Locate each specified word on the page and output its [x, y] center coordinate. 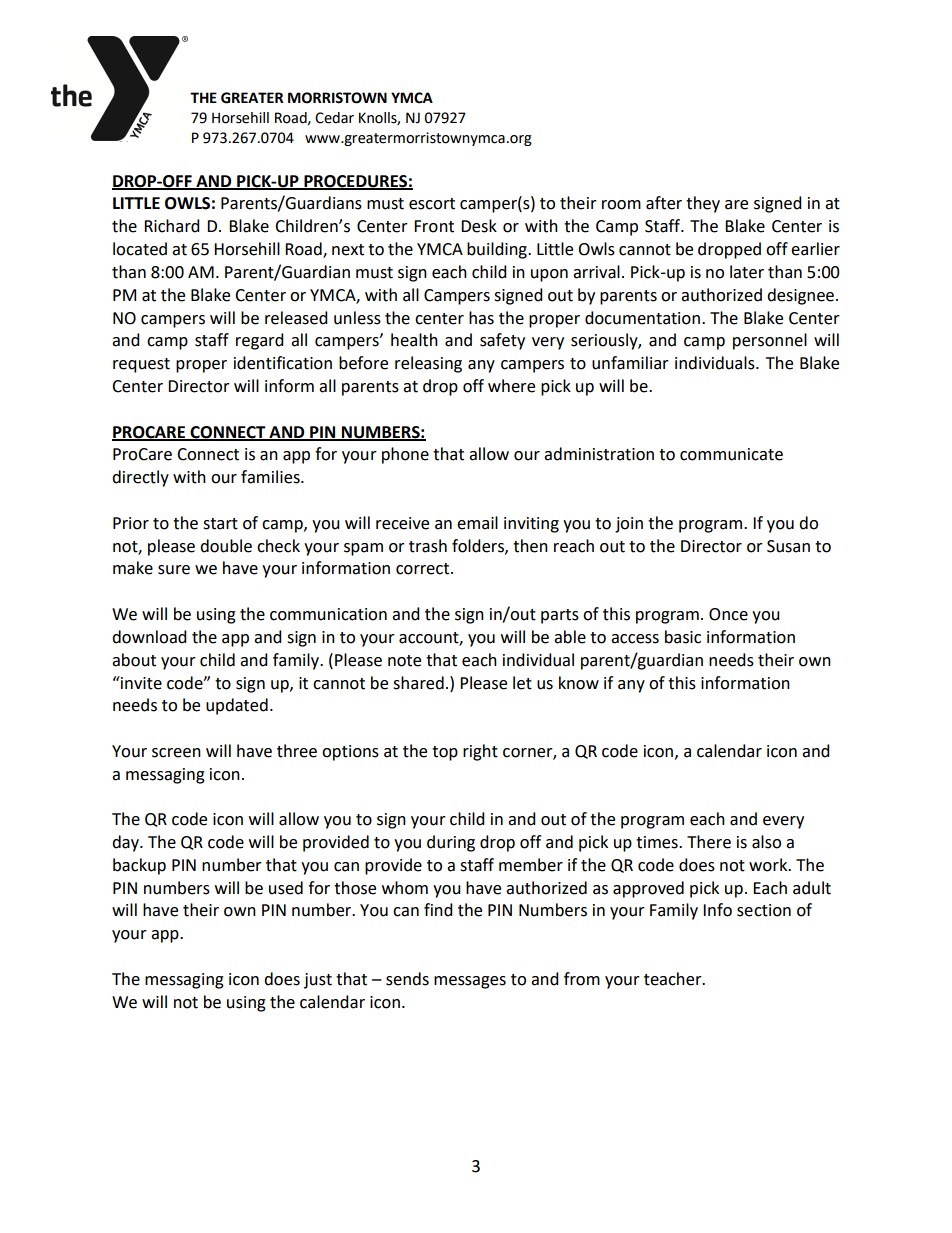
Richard [172, 226]
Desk [479, 226]
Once [728, 614]
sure [174, 570]
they [703, 204]
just [318, 981]
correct [424, 569]
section [764, 910]
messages [470, 982]
